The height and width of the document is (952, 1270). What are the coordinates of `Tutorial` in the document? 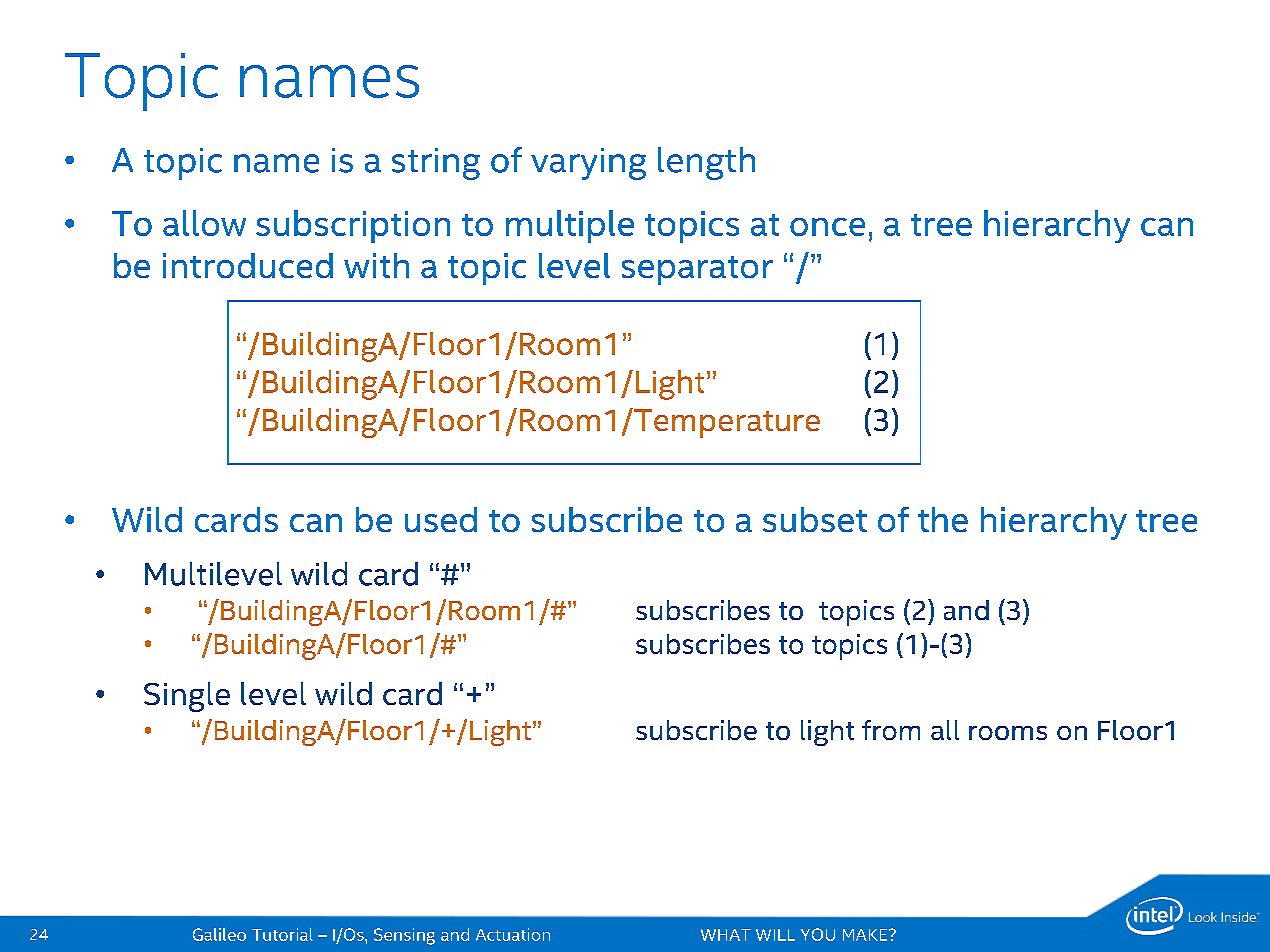 It's located at (282, 934).
